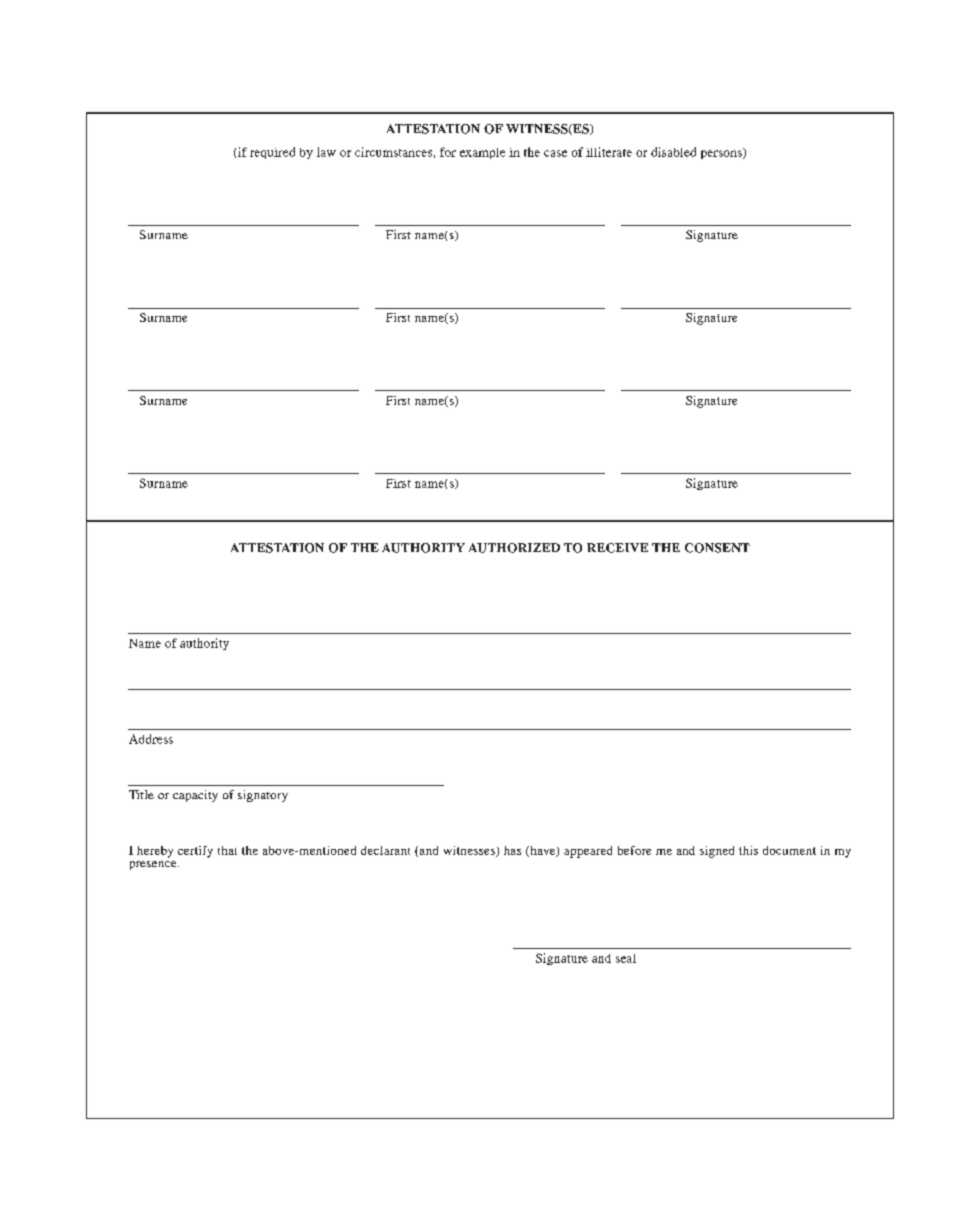  Describe the element at coordinates (626, 958) in the screenshot. I see `seal` at that location.
